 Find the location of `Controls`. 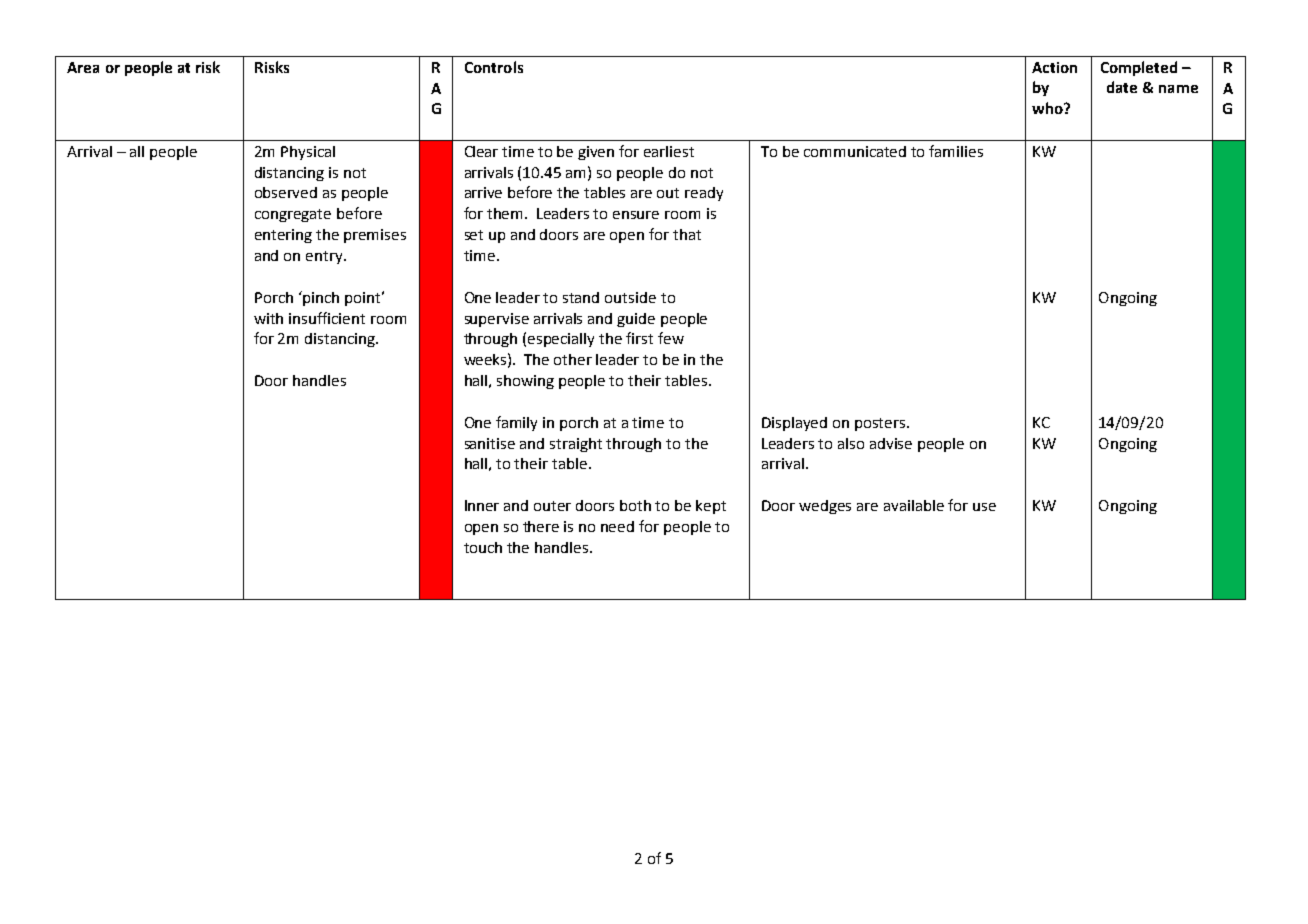

Controls is located at coordinates (494, 67).
